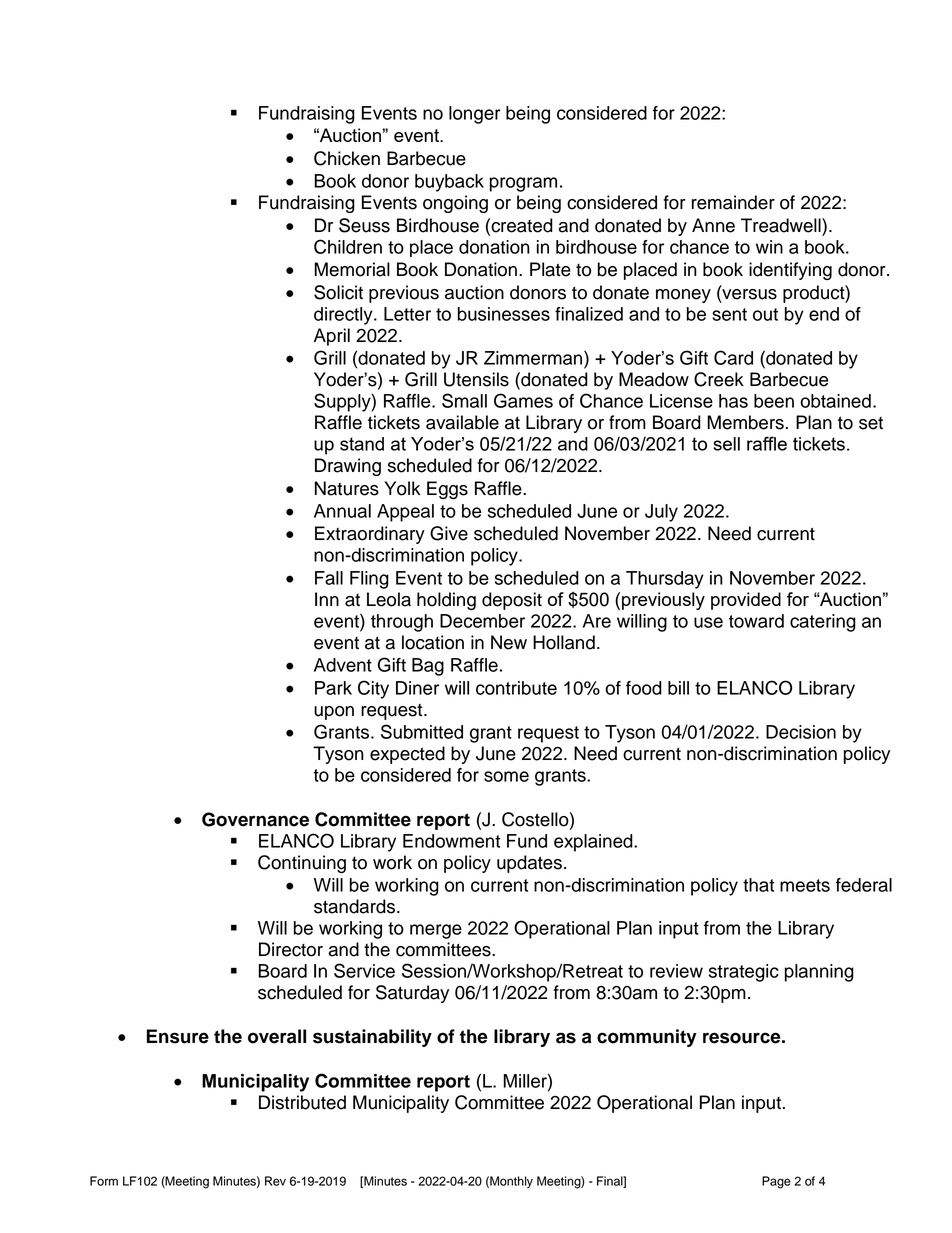  What do you see at coordinates (333, 688) in the screenshot?
I see `Park` at bounding box center [333, 688].
